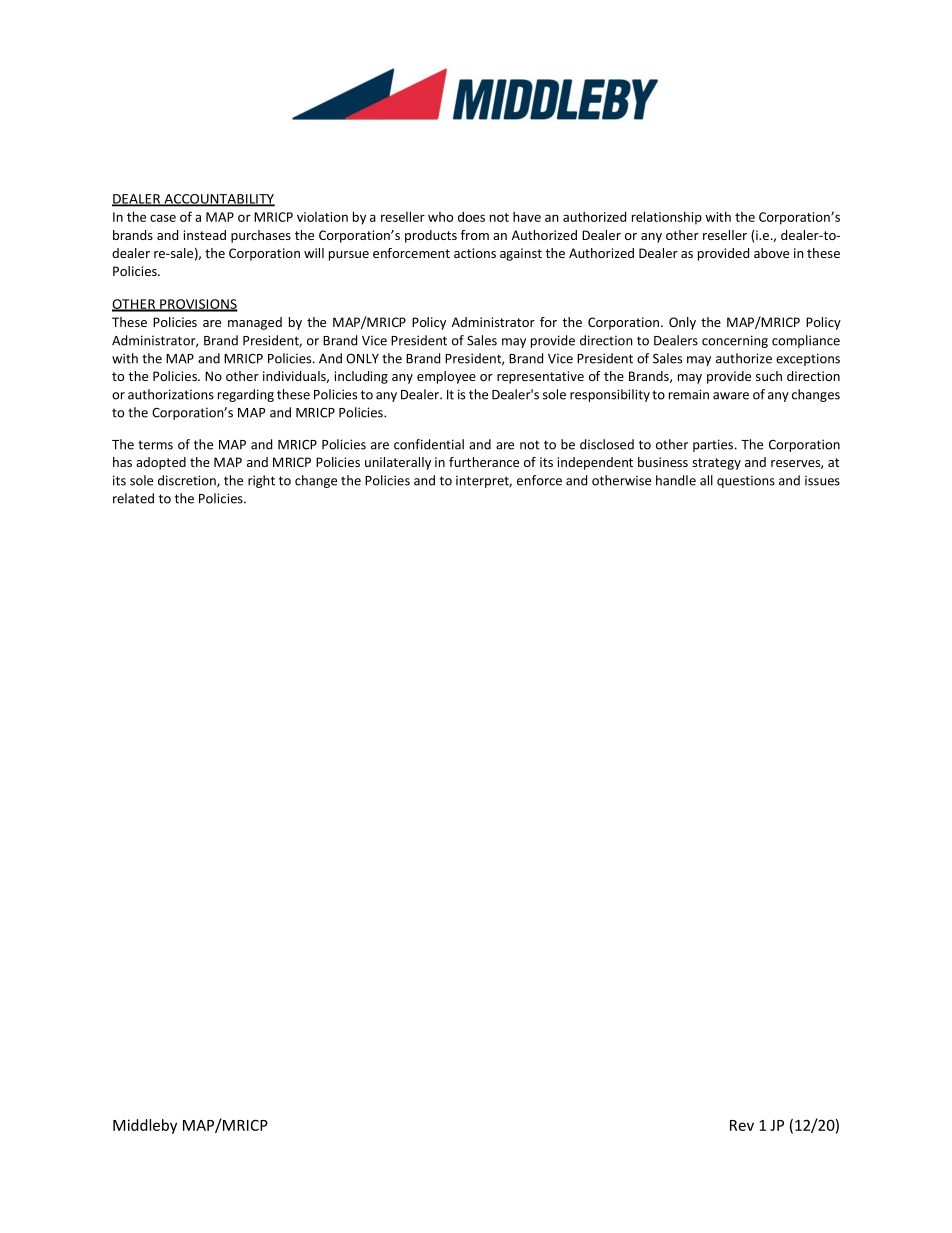 The image size is (952, 1233). What do you see at coordinates (742, 1125) in the screenshot?
I see `Rev` at bounding box center [742, 1125].
